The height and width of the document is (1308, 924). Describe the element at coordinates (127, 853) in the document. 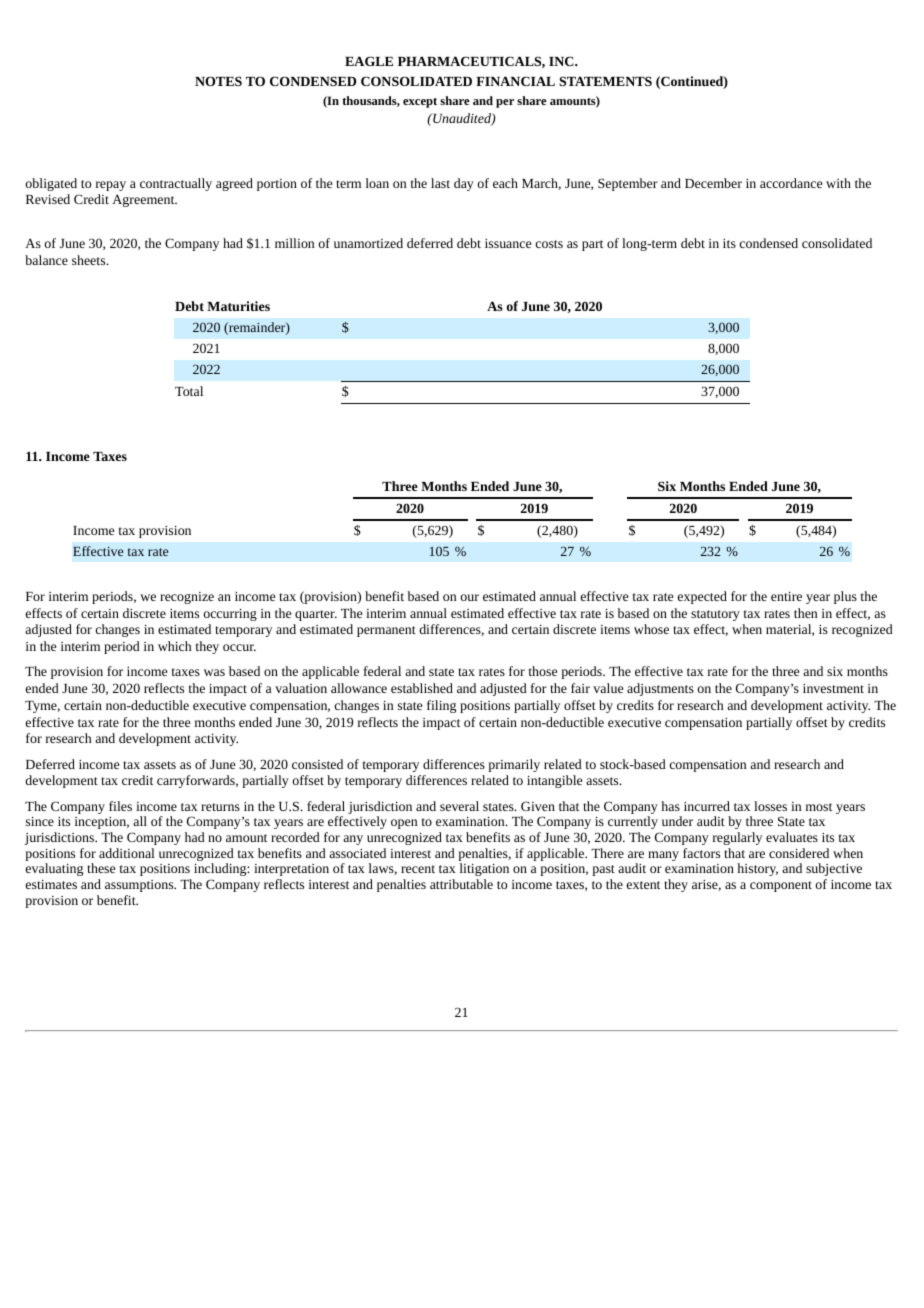

I see `additional` at that location.
